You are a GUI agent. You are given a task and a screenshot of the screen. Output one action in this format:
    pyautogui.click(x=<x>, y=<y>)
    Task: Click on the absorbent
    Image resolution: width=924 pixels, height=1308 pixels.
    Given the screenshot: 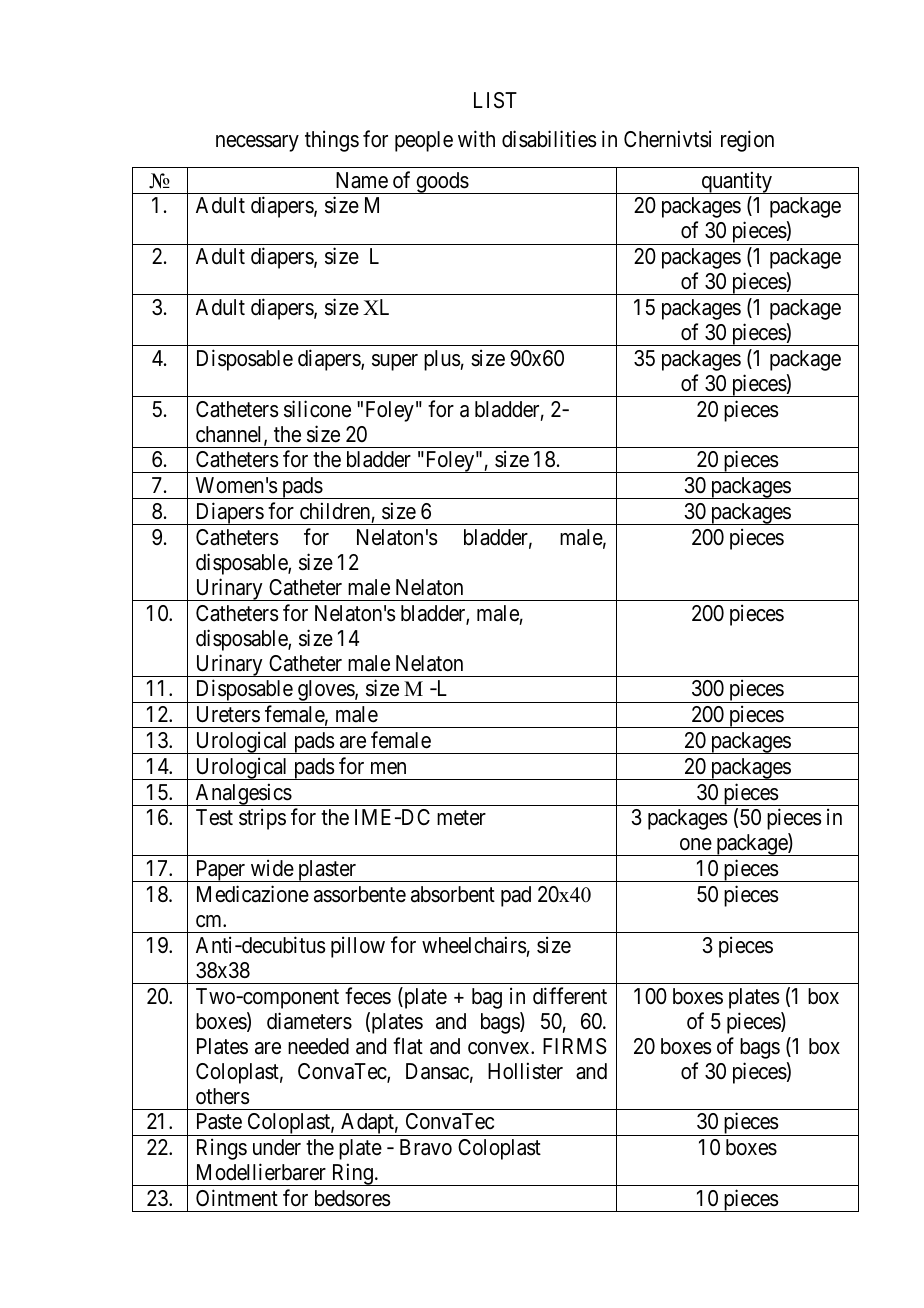 What is the action you would take?
    pyautogui.click(x=453, y=894)
